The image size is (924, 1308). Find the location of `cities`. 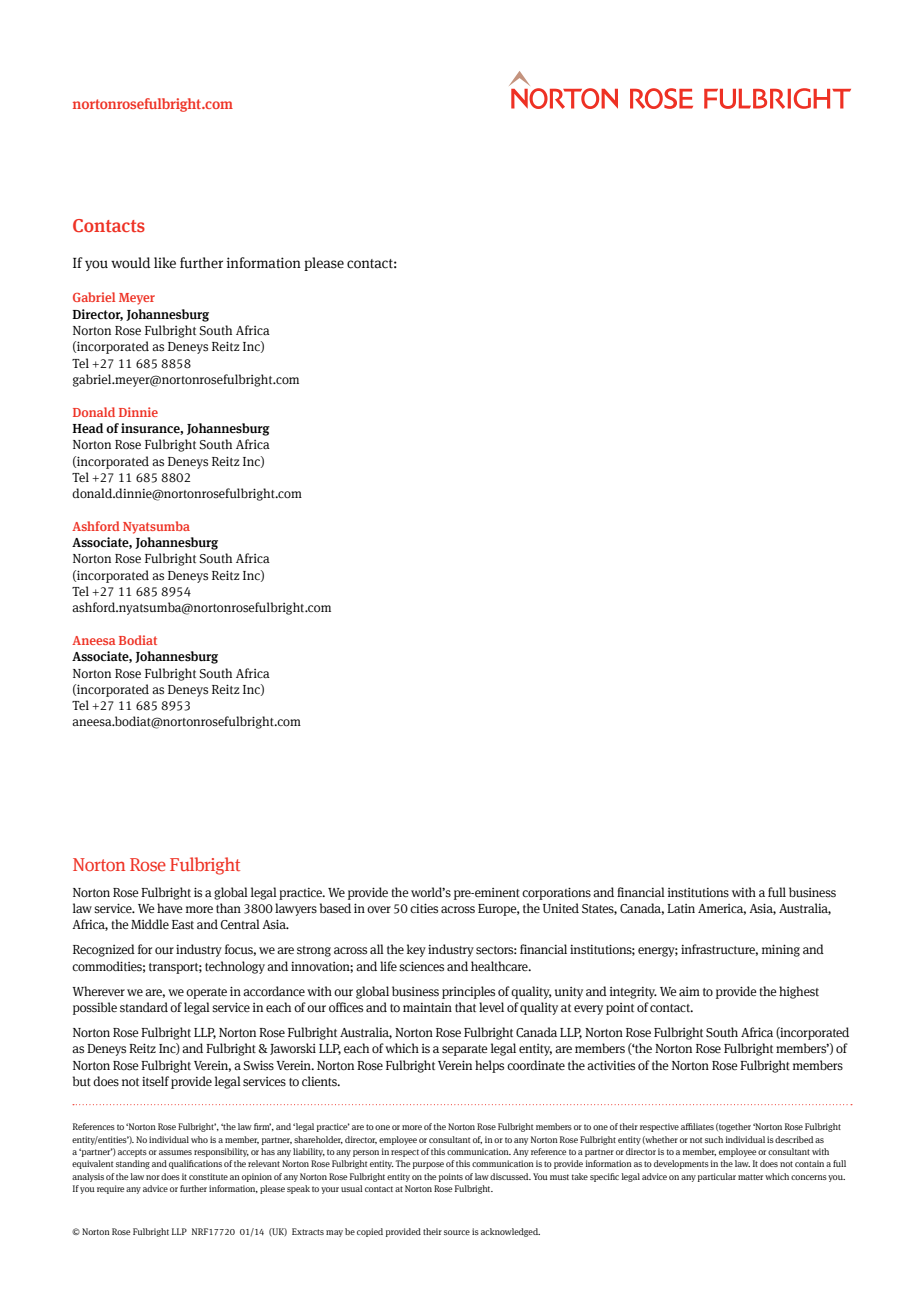

cities is located at coordinates (424, 908).
